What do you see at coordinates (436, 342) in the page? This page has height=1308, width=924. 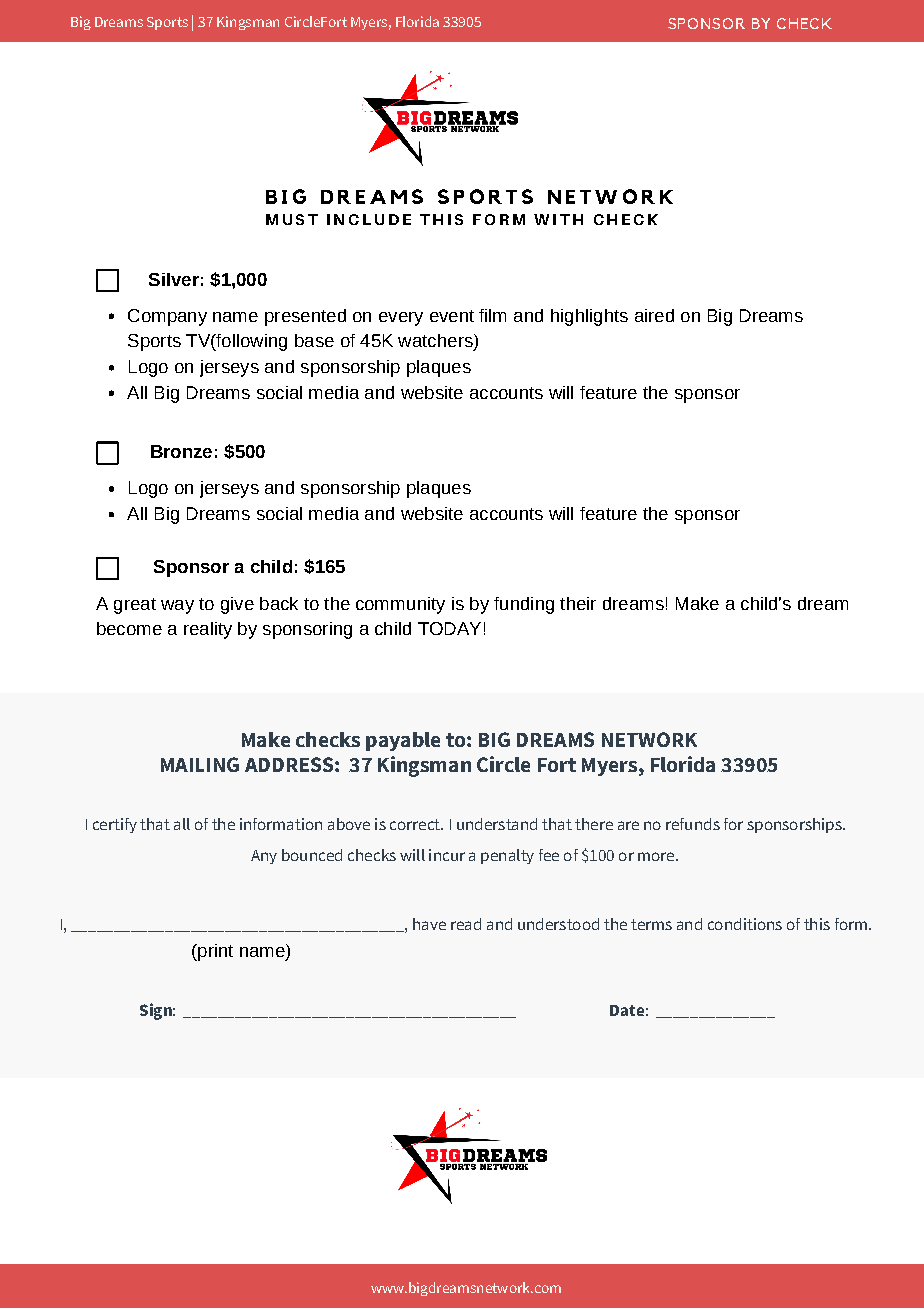 I see `watchers` at bounding box center [436, 342].
